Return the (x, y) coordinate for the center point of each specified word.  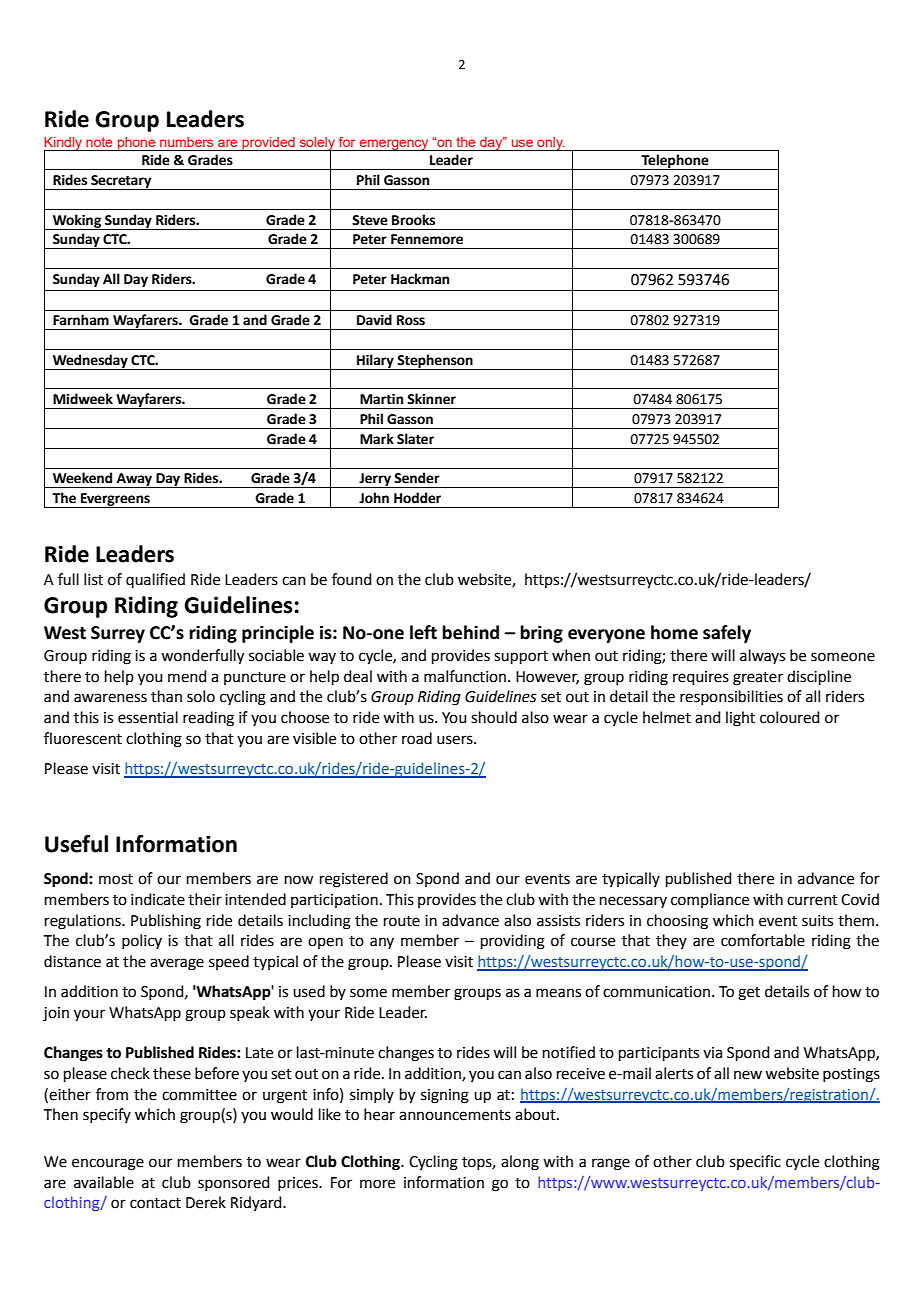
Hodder (417, 498)
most (116, 879)
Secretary (121, 182)
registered (354, 880)
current (812, 900)
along (520, 1163)
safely (727, 634)
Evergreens (115, 500)
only (550, 144)
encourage (108, 1164)
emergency (394, 145)
